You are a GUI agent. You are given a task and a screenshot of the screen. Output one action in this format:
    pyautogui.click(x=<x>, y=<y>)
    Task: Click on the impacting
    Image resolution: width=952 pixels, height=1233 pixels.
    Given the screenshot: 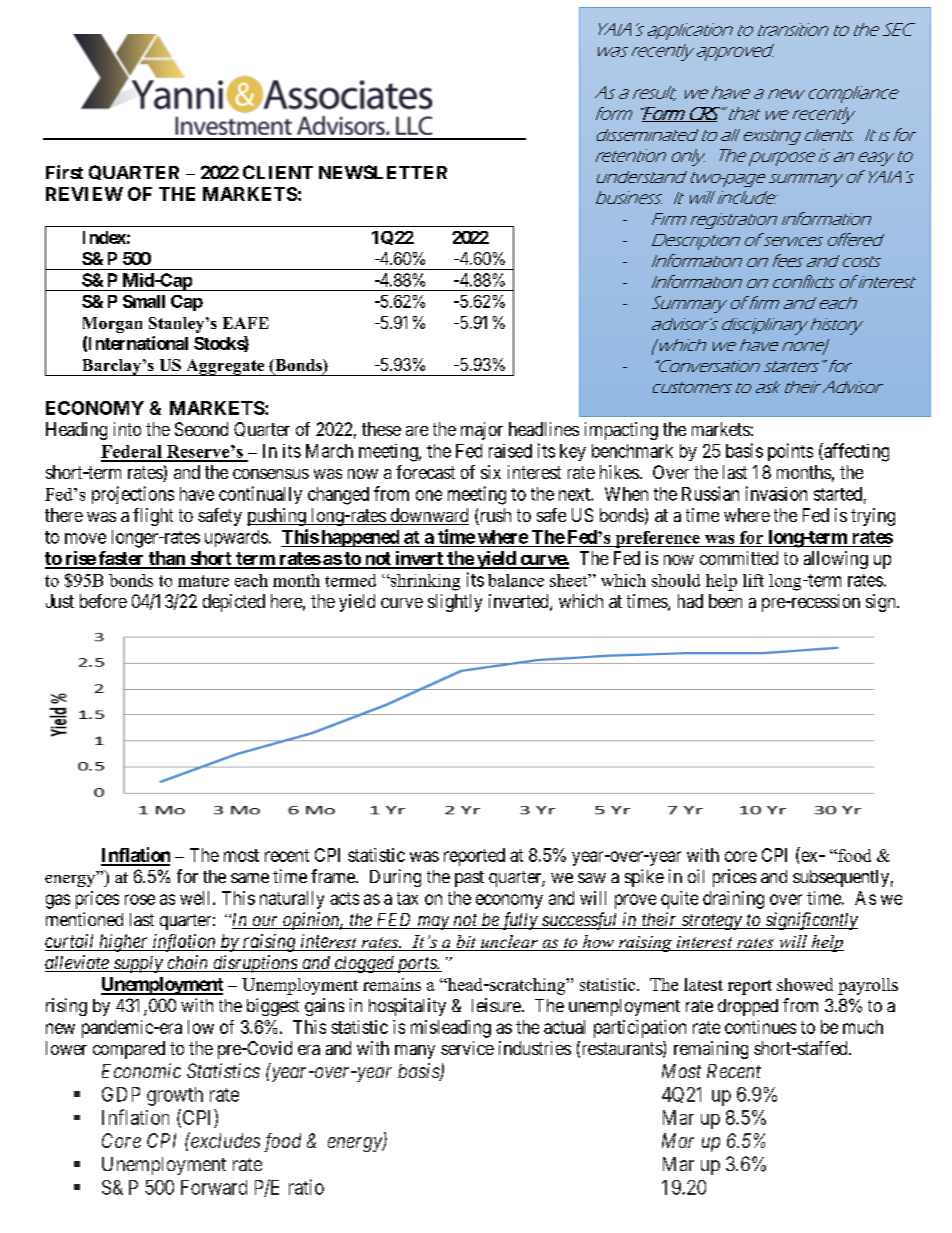 What is the action you would take?
    pyautogui.click(x=621, y=431)
